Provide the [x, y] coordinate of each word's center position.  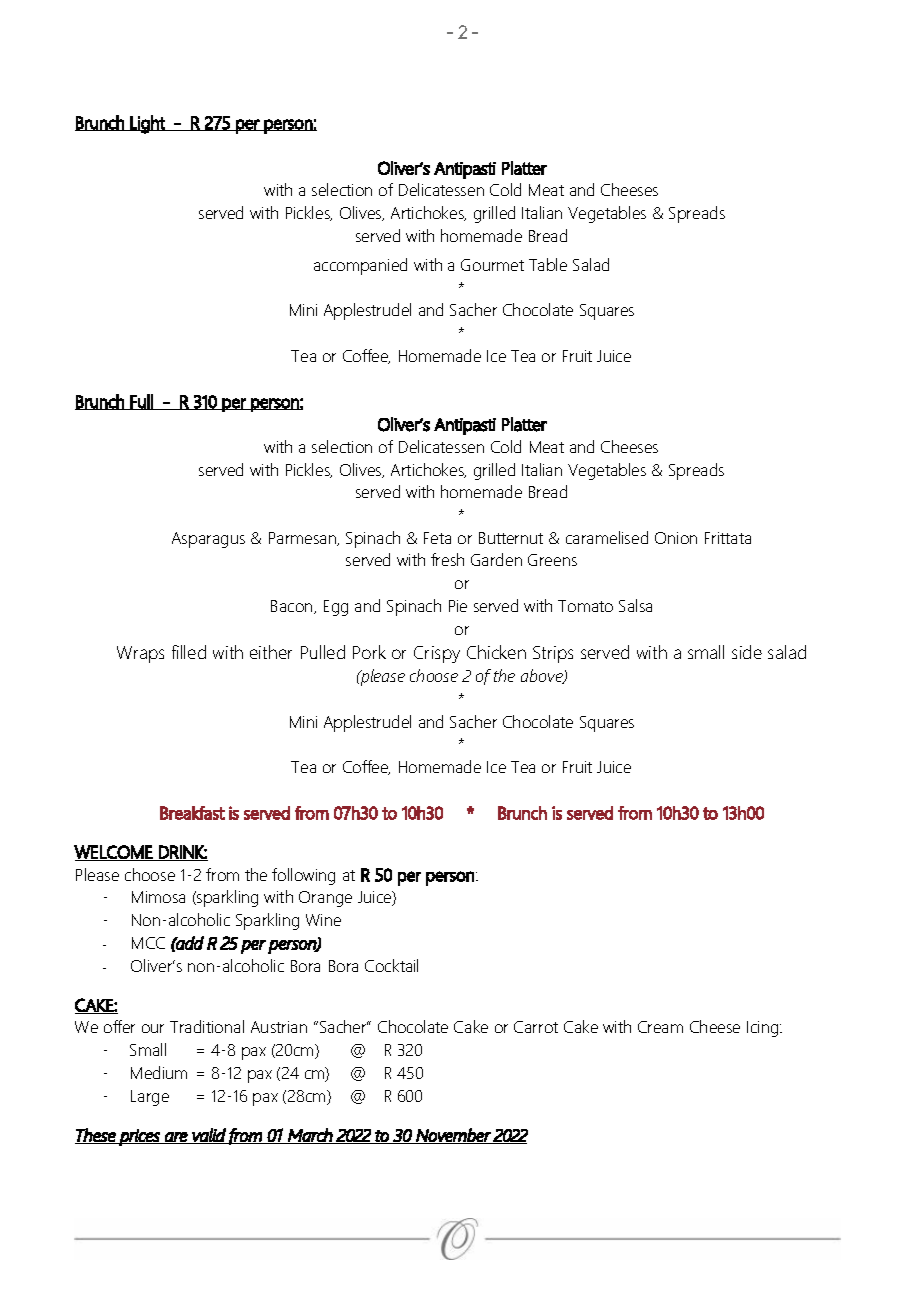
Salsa [635, 605]
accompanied [360, 266]
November [453, 1136]
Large [150, 1098]
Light [148, 124]
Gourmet [492, 265]
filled [189, 652]
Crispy [437, 654]
